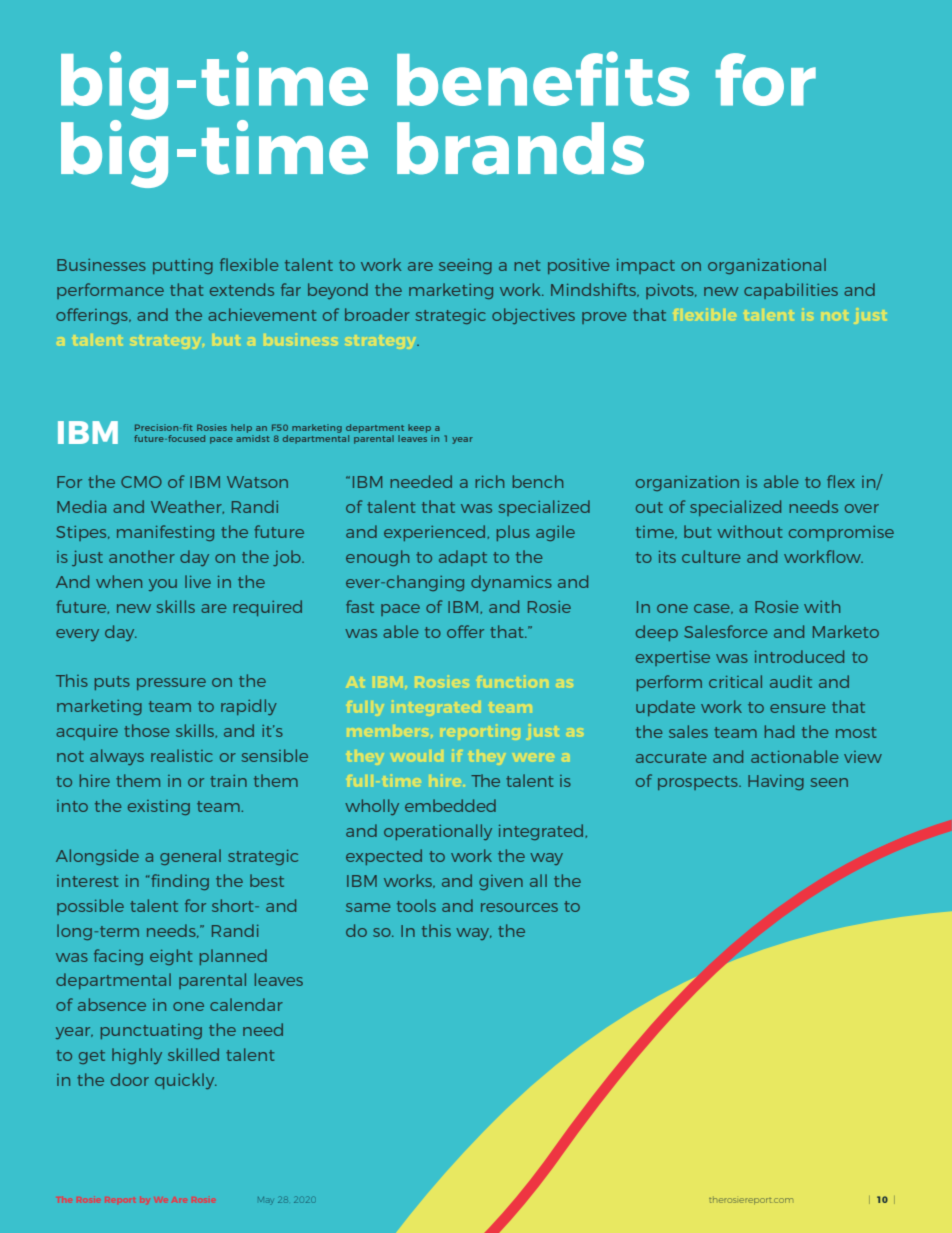 This screenshot has height=1233, width=952. Describe the element at coordinates (434, 533) in the screenshot. I see `experienced` at that location.
